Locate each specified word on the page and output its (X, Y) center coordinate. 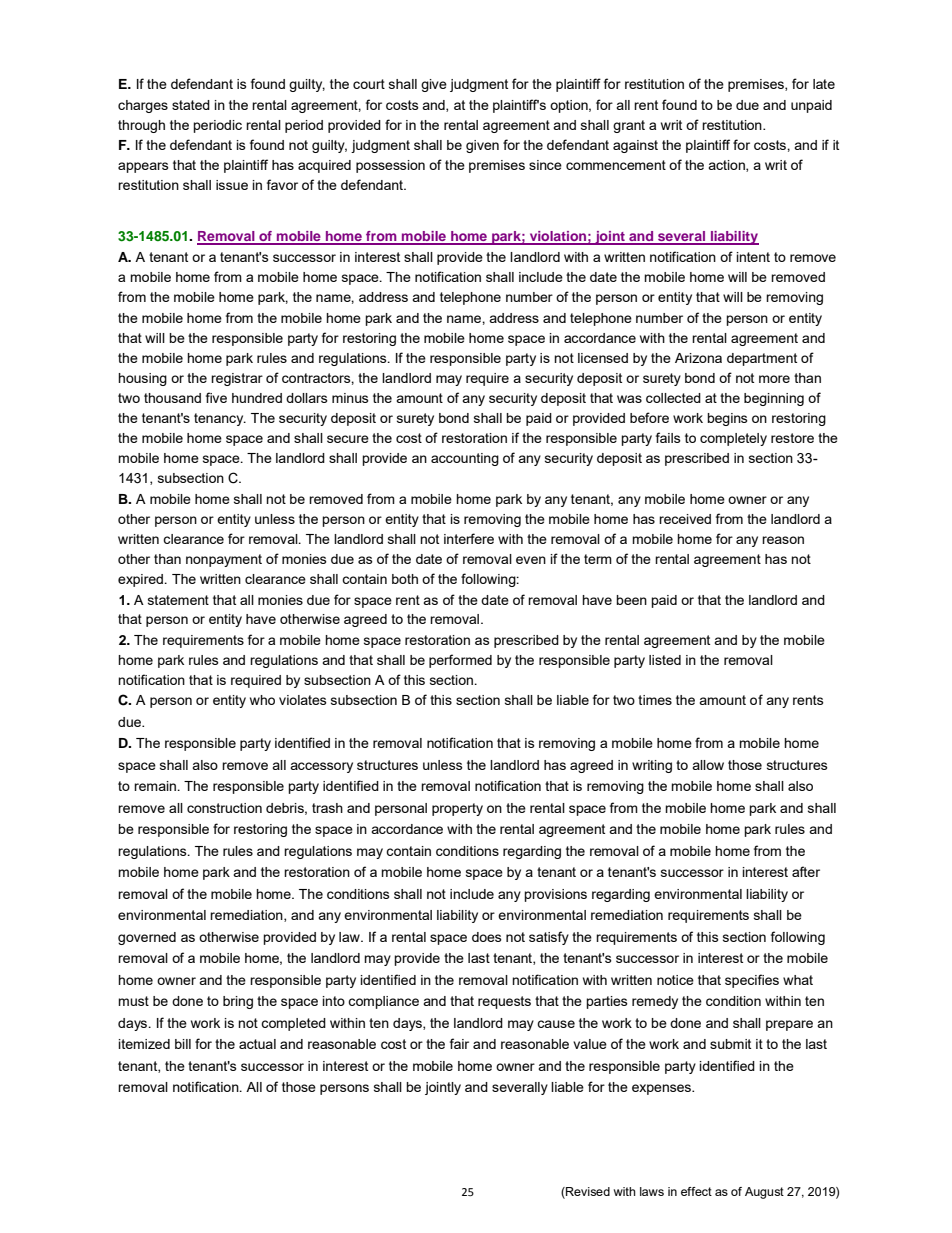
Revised (587, 1193)
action (727, 166)
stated (191, 105)
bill (183, 1044)
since (545, 165)
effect (696, 1191)
